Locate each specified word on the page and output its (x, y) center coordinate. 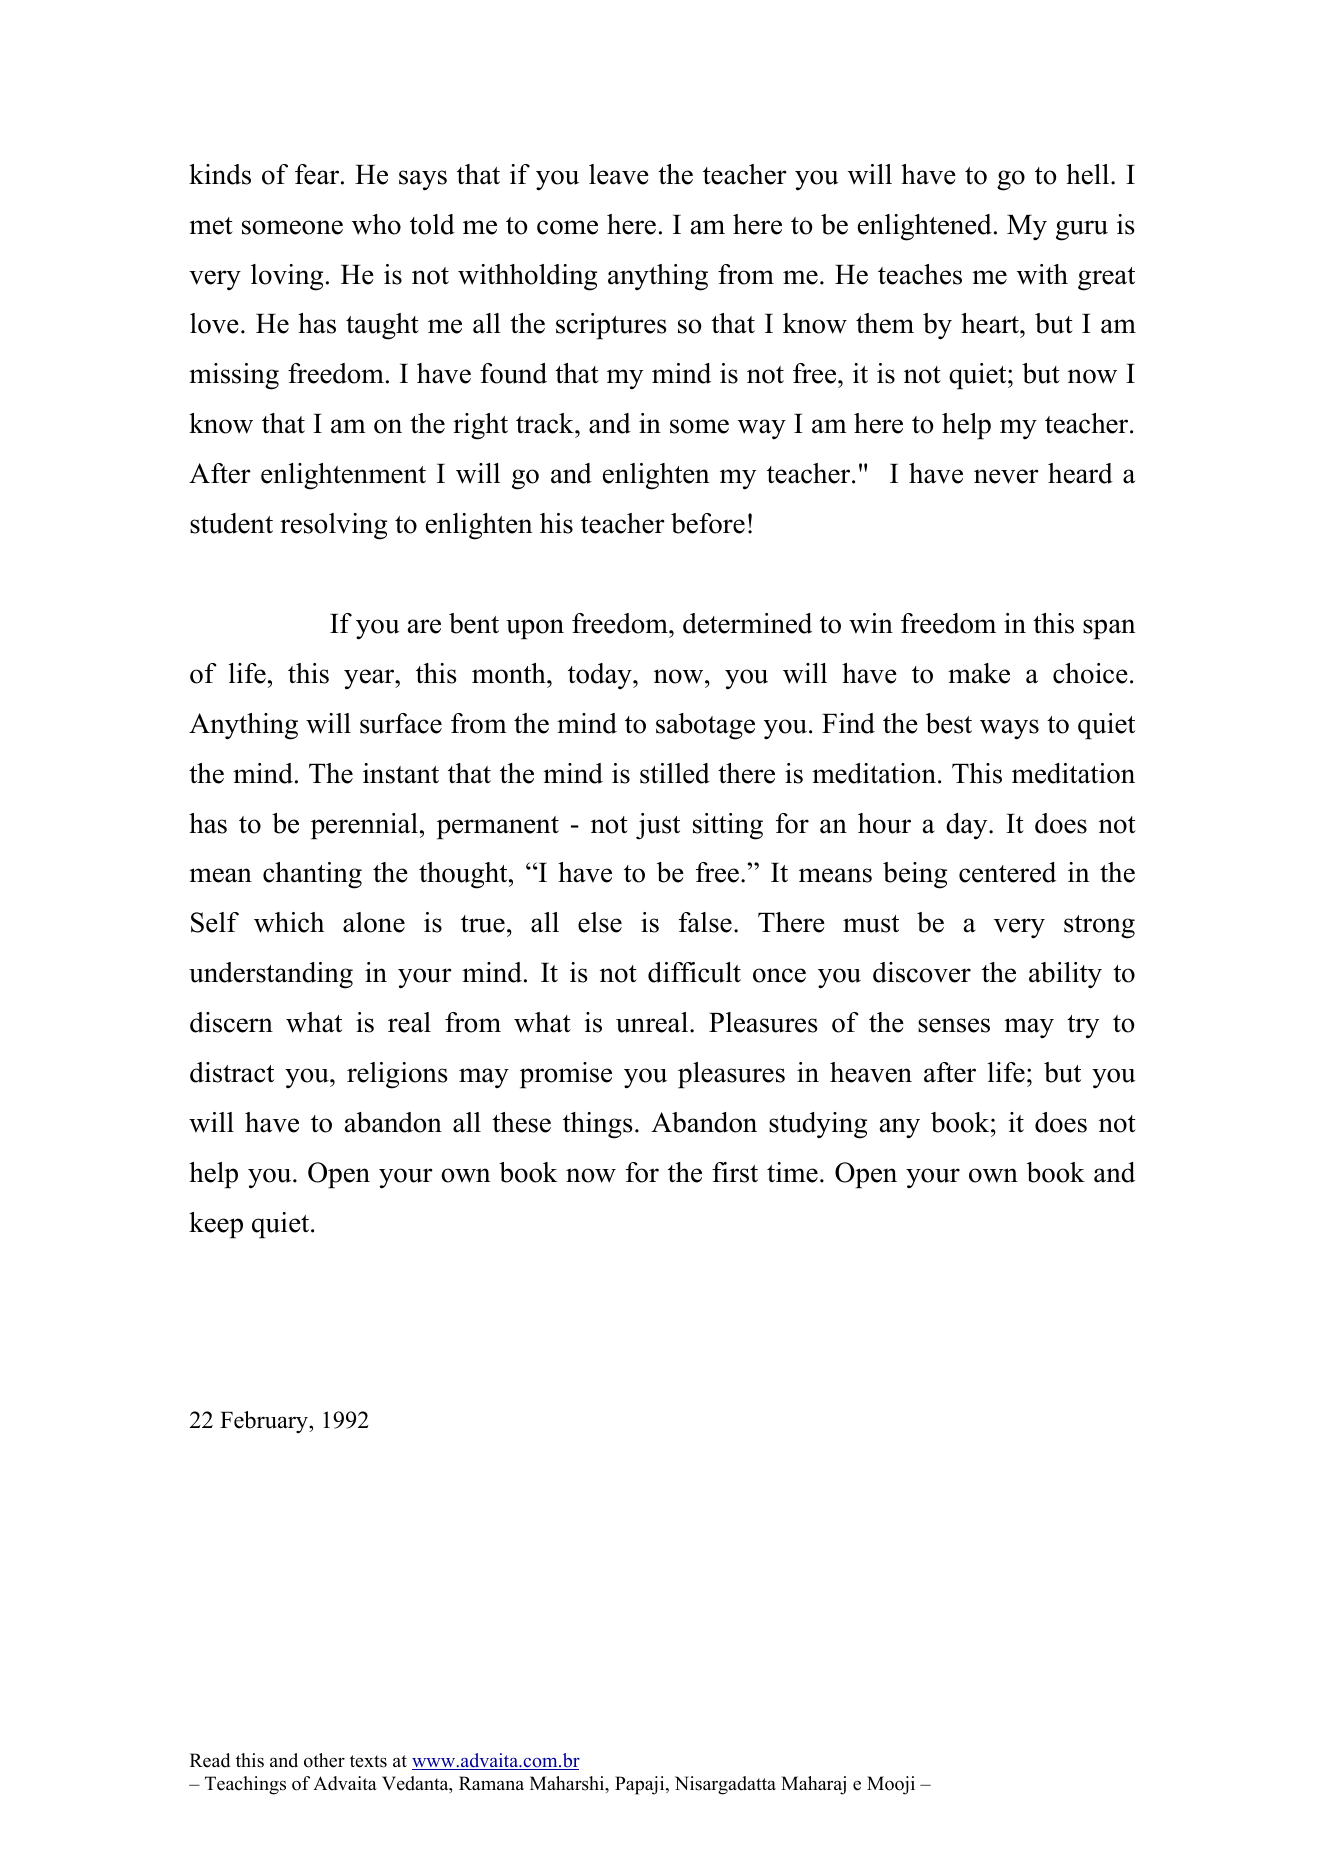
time (792, 1172)
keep (216, 1225)
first (735, 1172)
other (324, 1760)
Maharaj (813, 1785)
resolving (333, 526)
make (979, 673)
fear (318, 174)
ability (1065, 975)
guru (1082, 230)
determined (747, 623)
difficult (694, 972)
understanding (271, 975)
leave (619, 174)
